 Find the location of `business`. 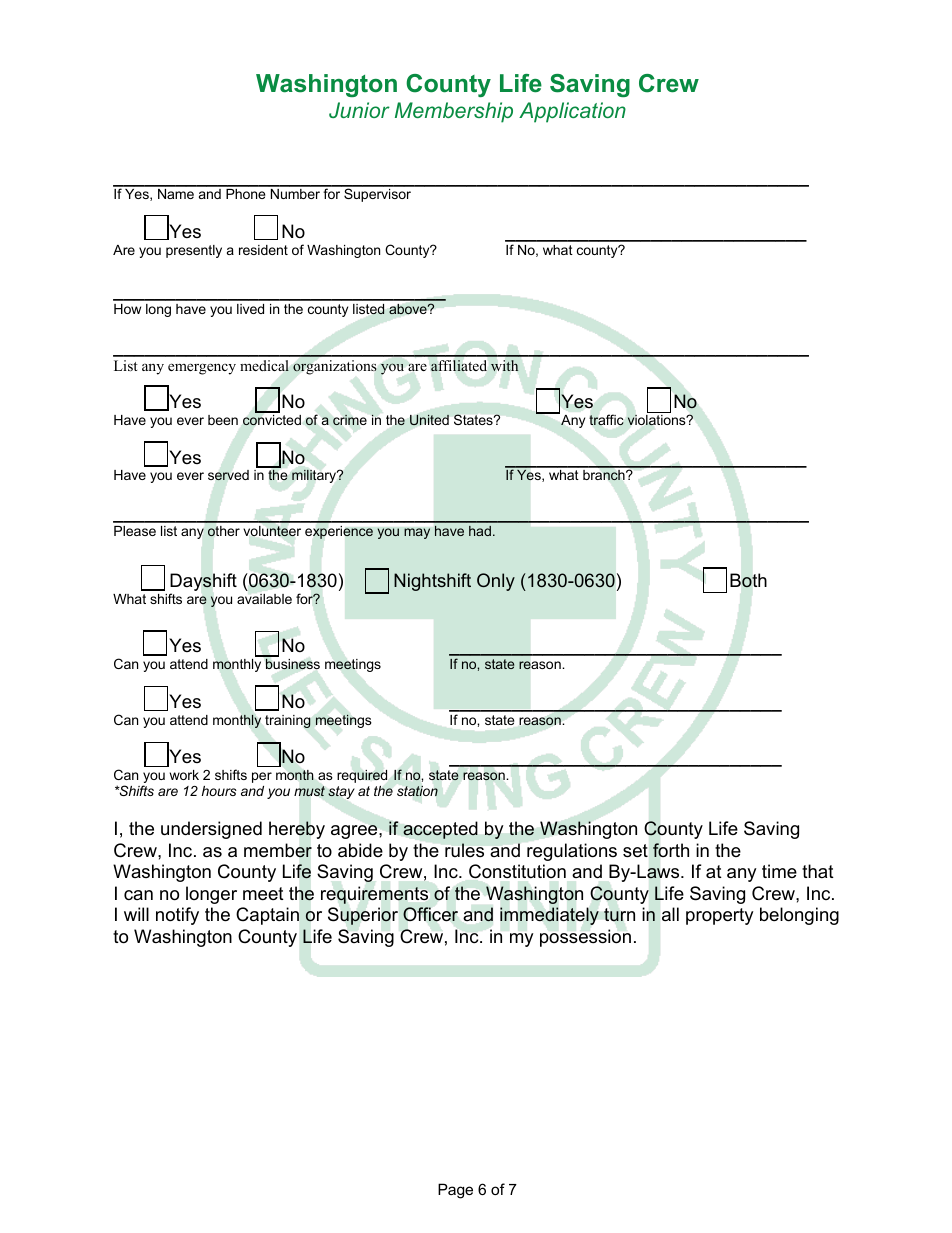

business is located at coordinates (292, 664).
